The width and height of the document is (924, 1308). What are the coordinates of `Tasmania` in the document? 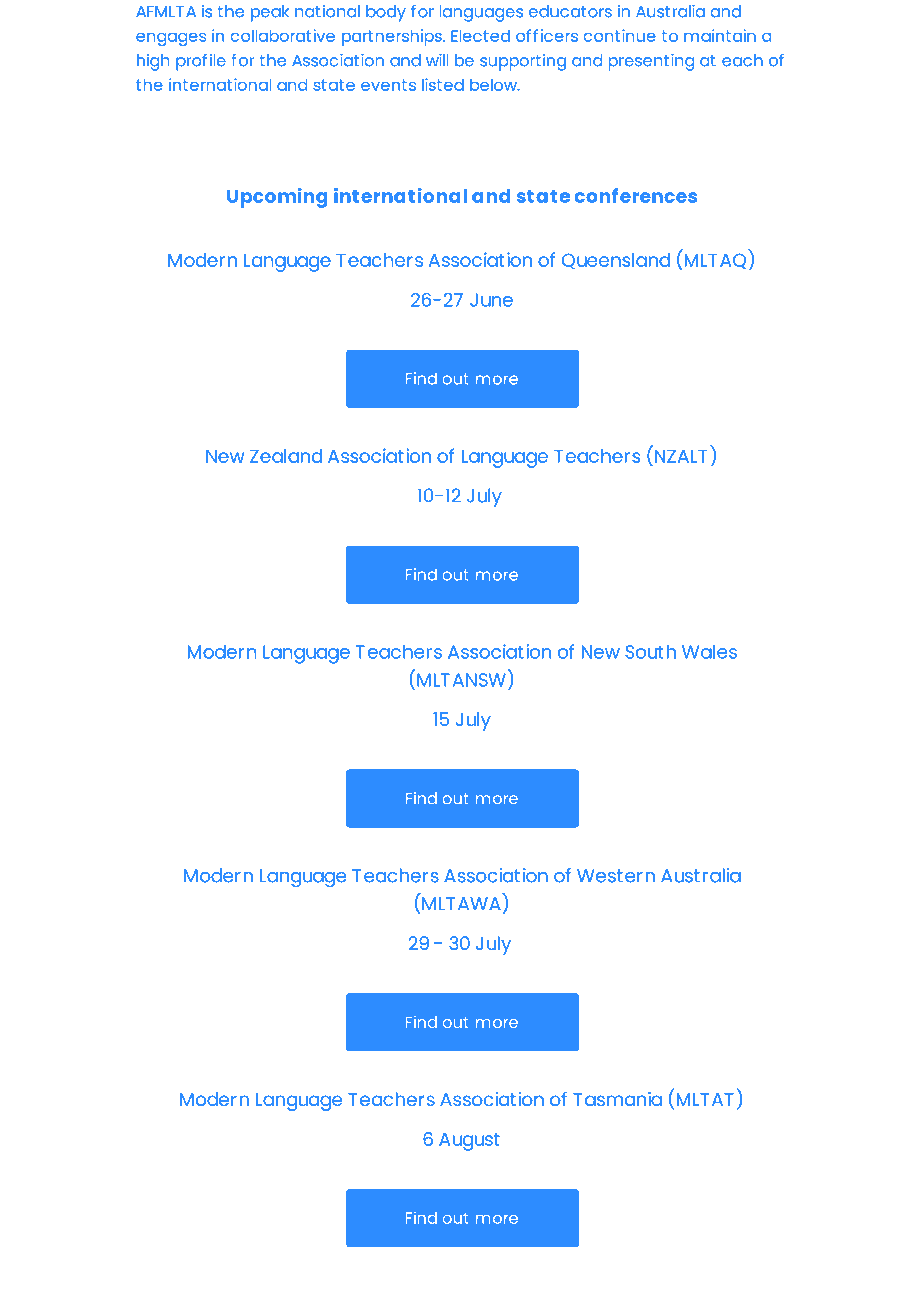 It's located at (617, 1099).
